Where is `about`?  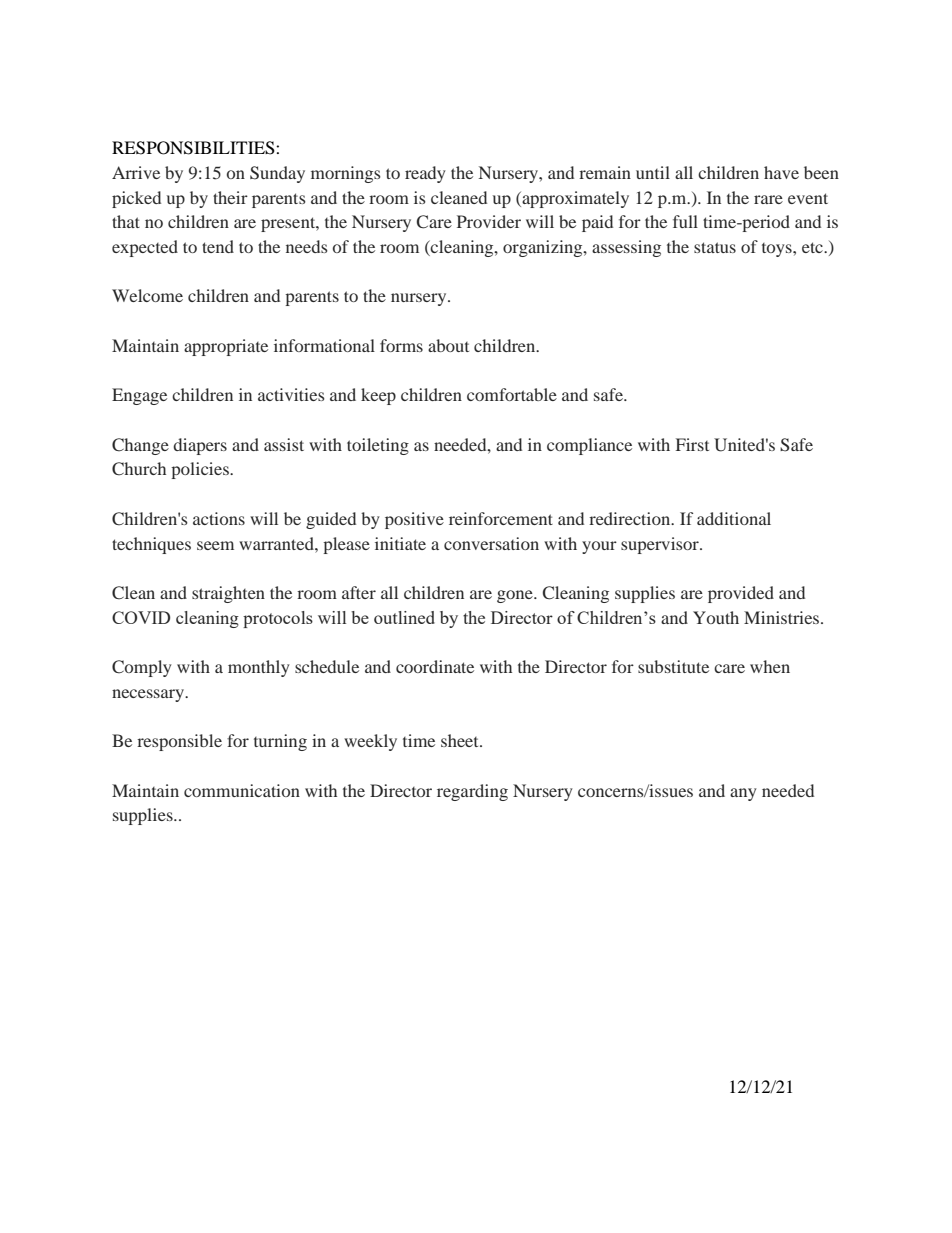 about is located at coordinates (448, 345).
